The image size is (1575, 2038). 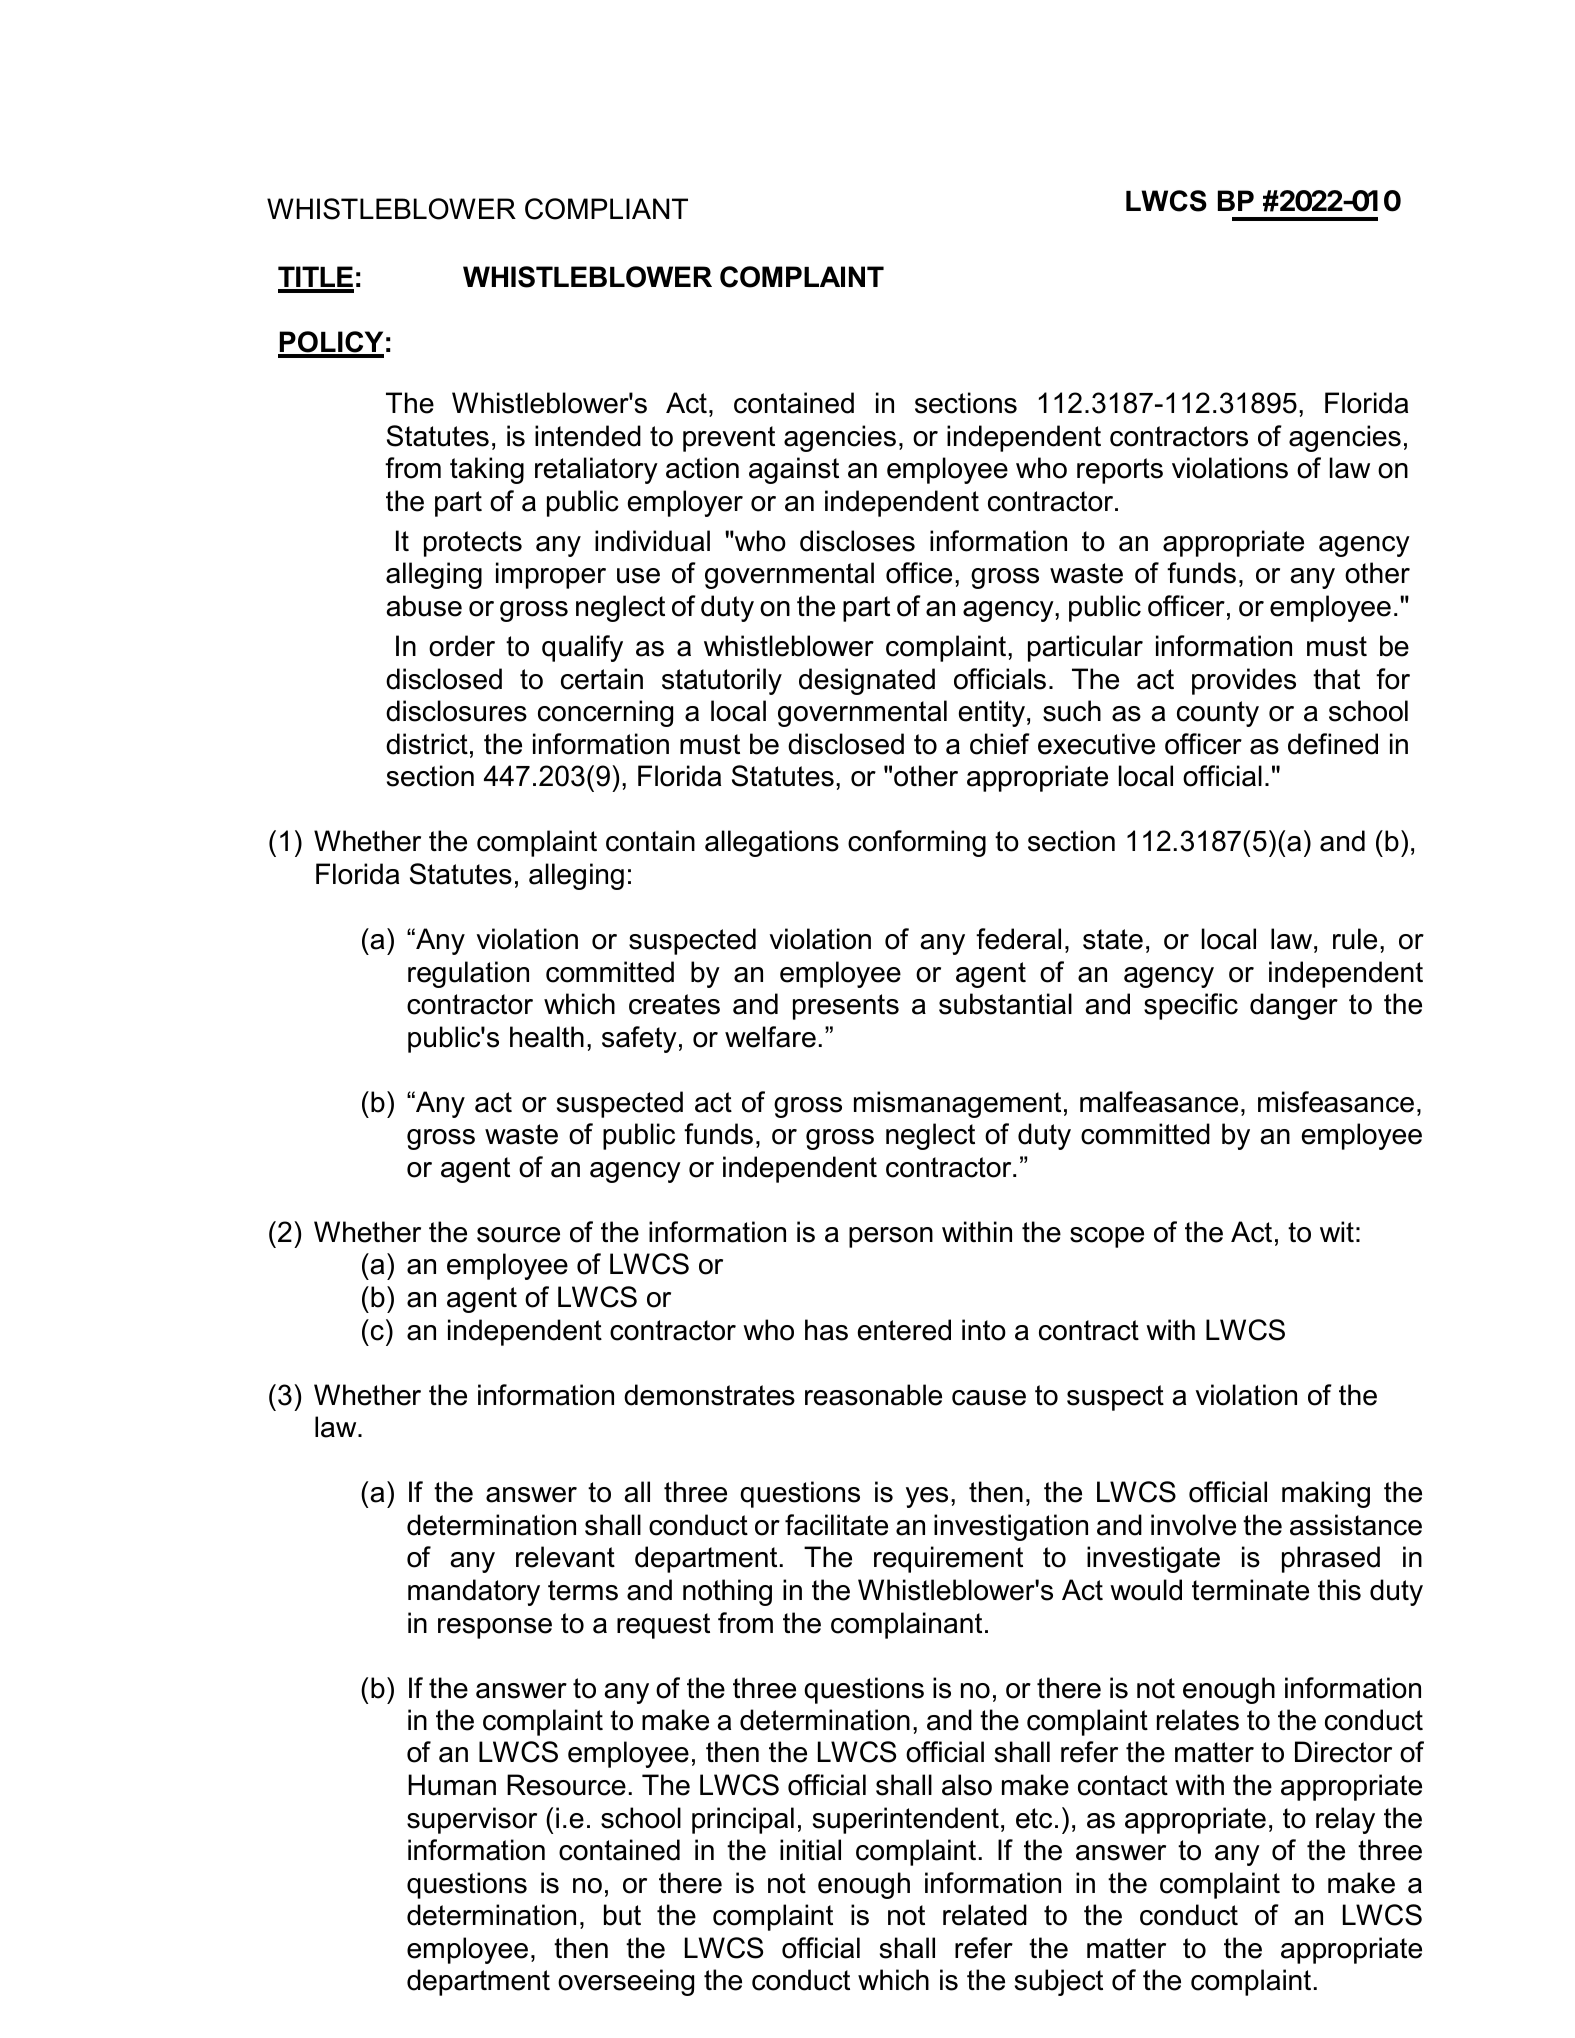 I want to click on reports, so click(x=1120, y=471).
